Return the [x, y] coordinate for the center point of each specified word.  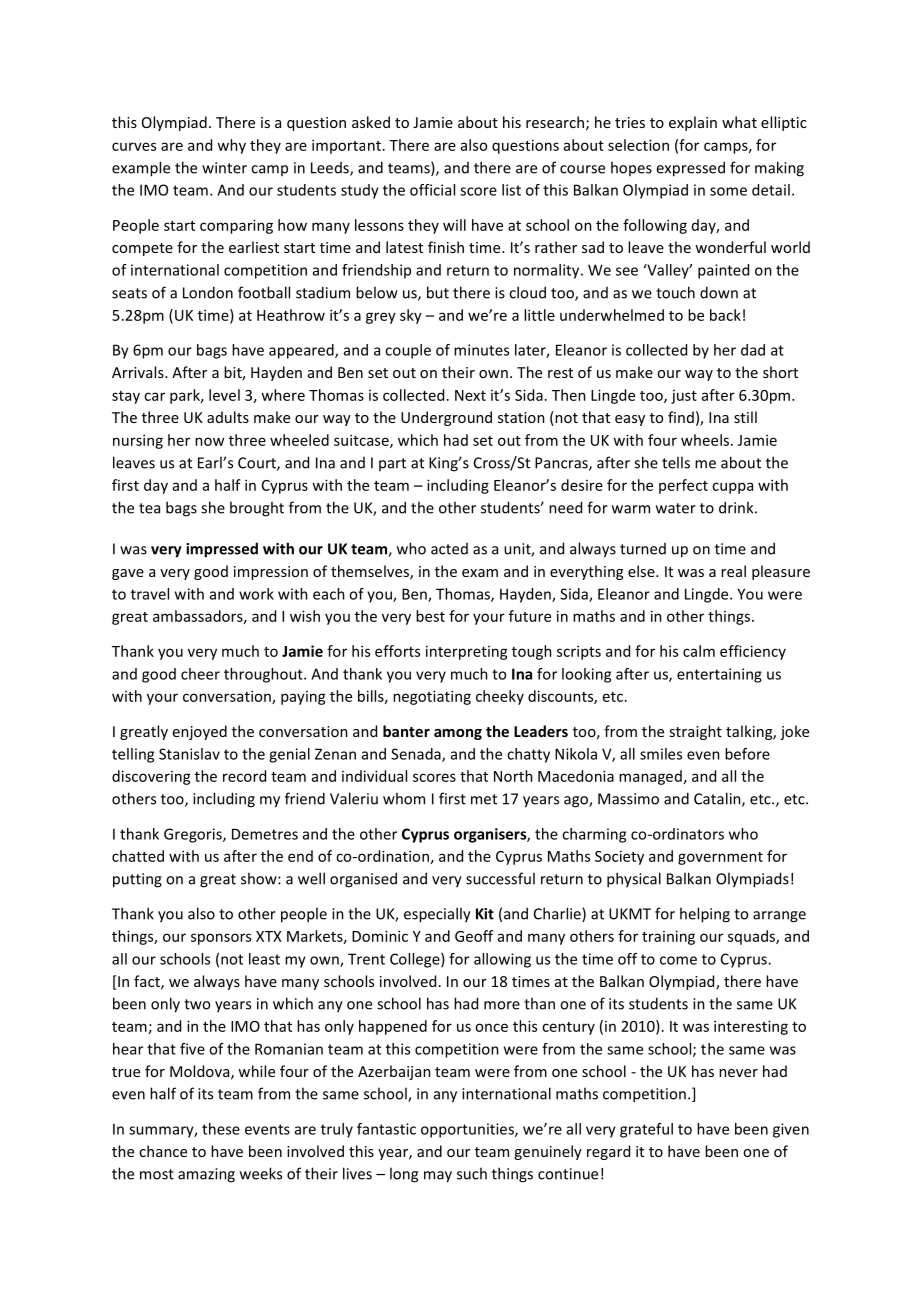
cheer [200, 674]
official [432, 190]
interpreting [467, 652]
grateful [646, 1130]
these [221, 1129]
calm [699, 651]
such [472, 1173]
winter [224, 168]
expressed [690, 169]
